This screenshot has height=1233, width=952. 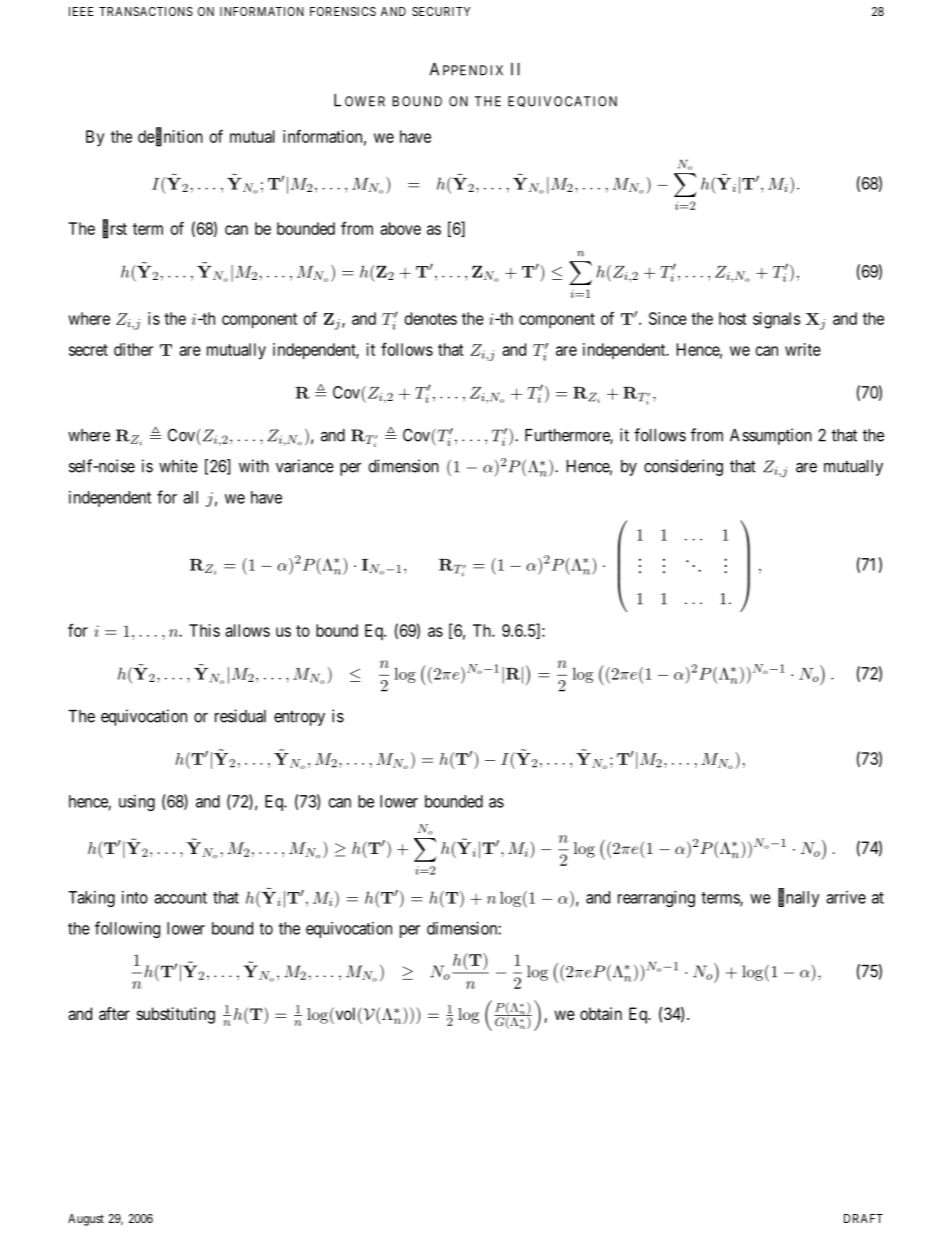 I want to click on considering, so click(x=683, y=467).
